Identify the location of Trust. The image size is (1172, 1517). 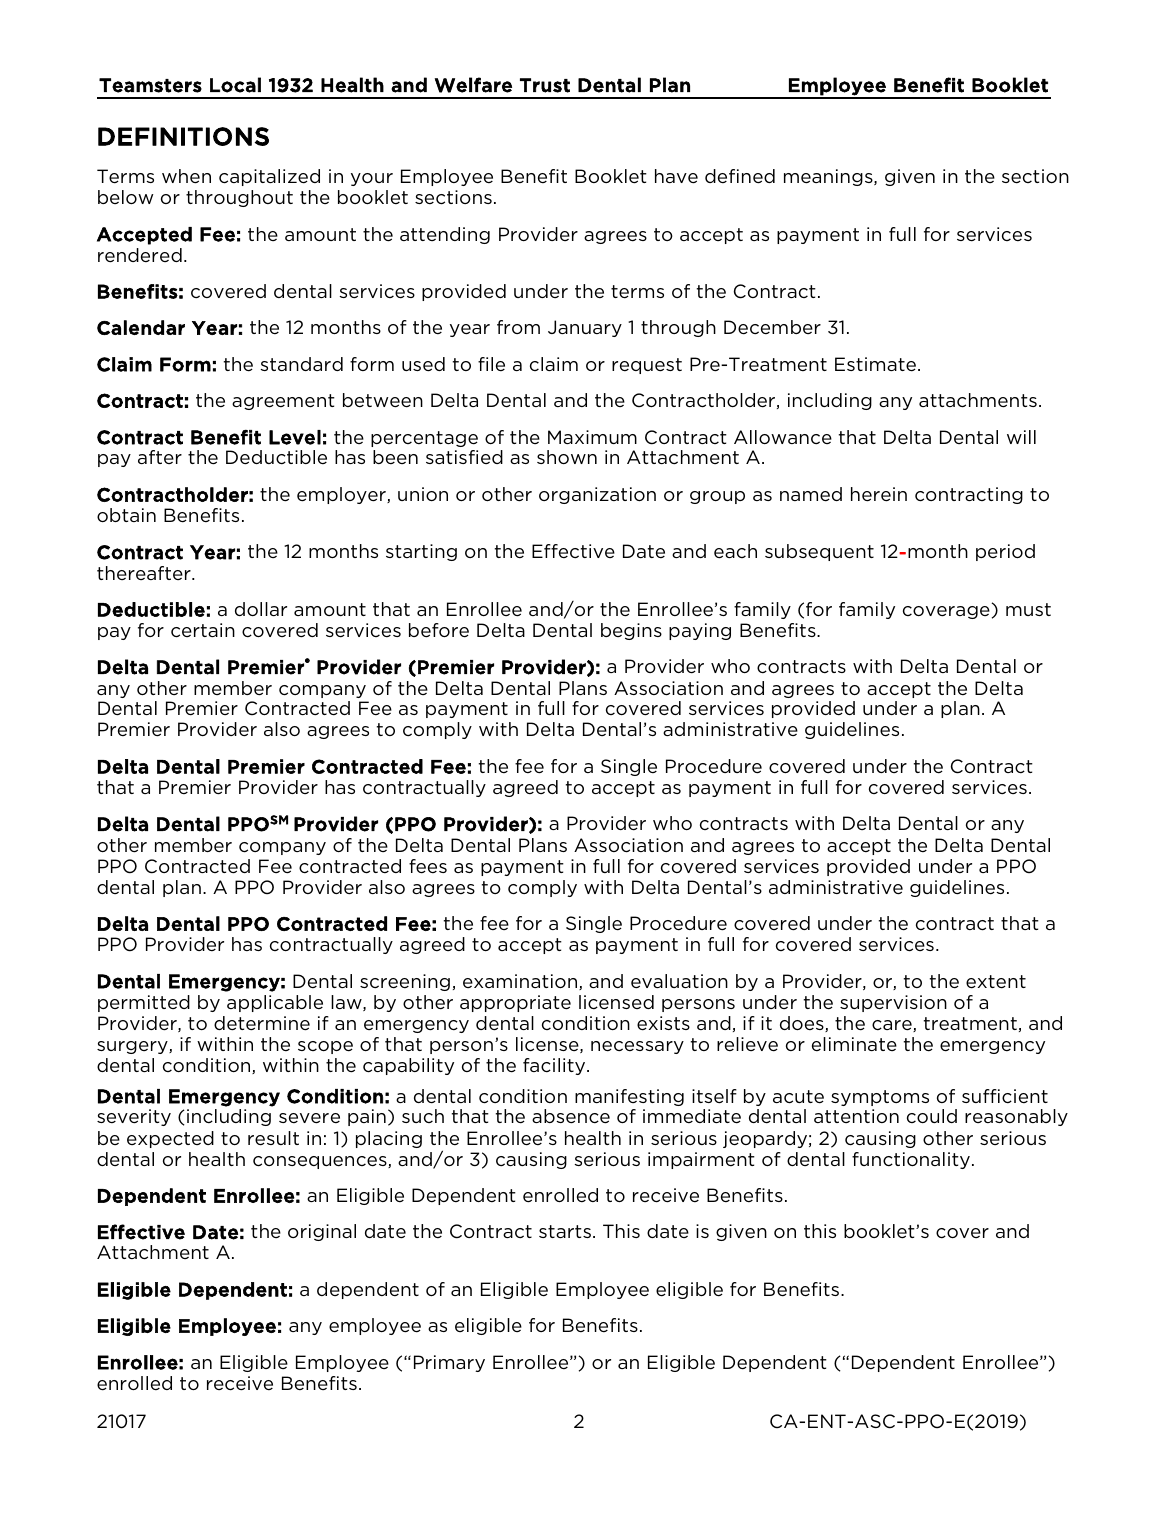
(545, 85).
